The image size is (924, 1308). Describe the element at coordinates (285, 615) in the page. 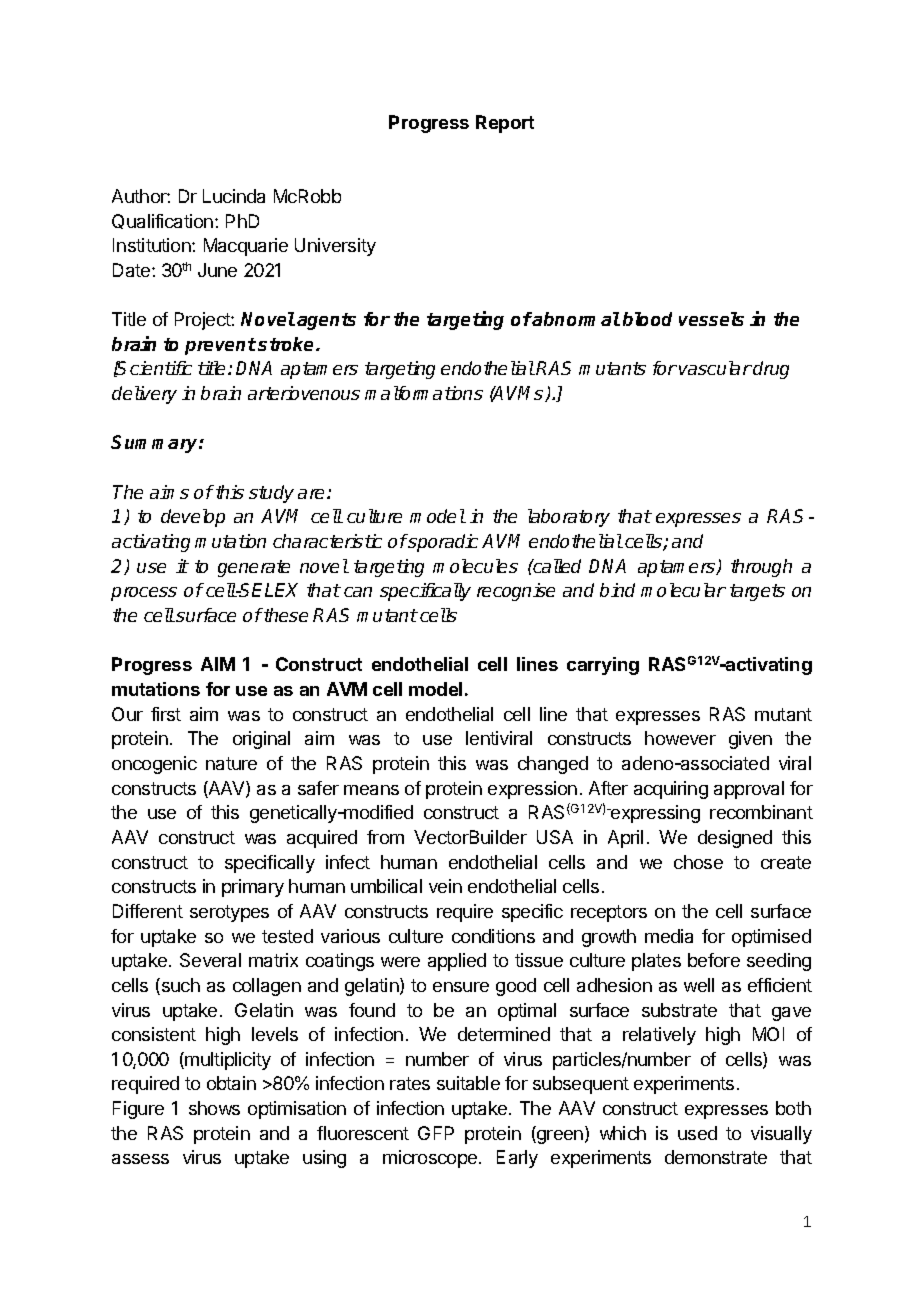

I see `these` at that location.
